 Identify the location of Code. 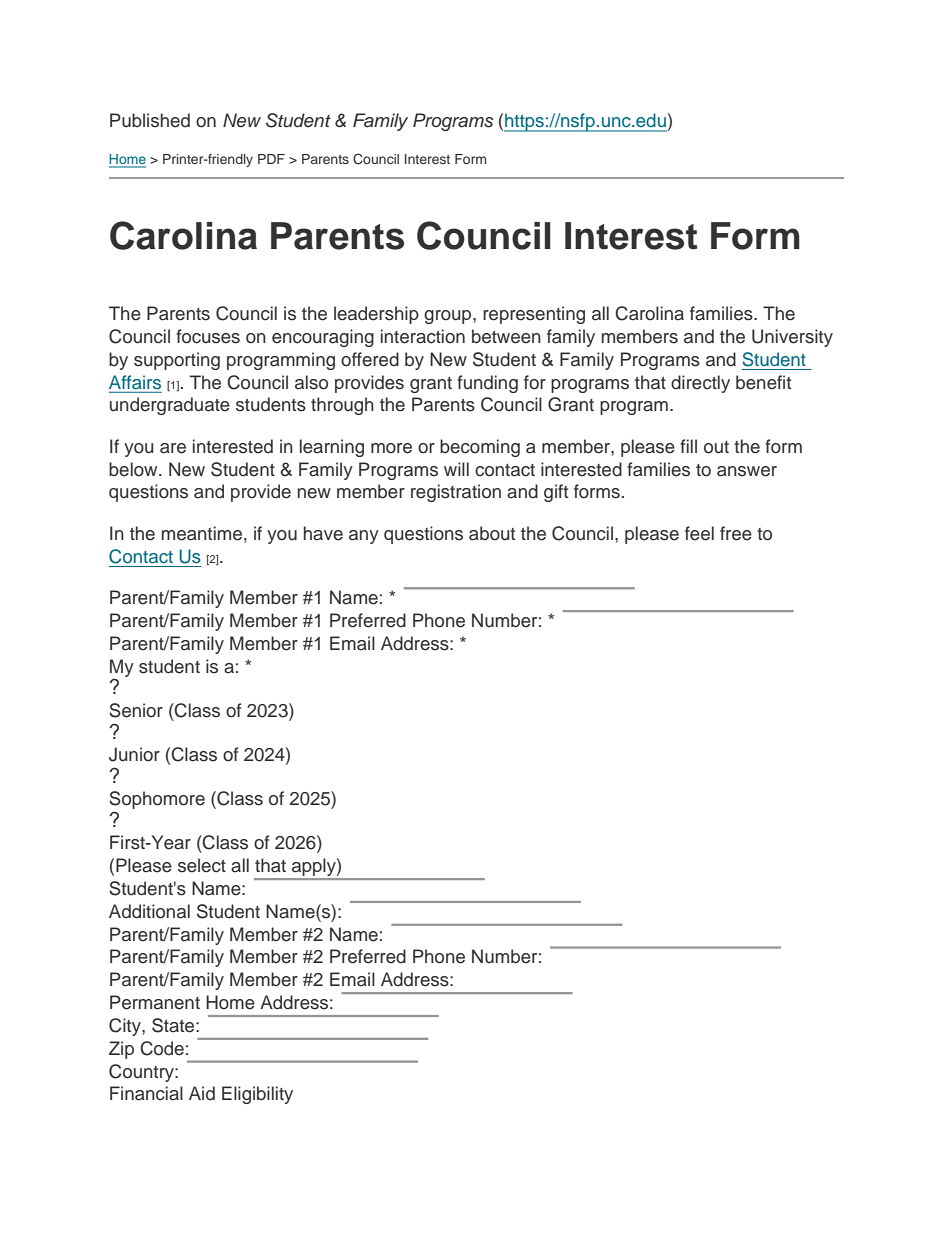
(162, 1048).
